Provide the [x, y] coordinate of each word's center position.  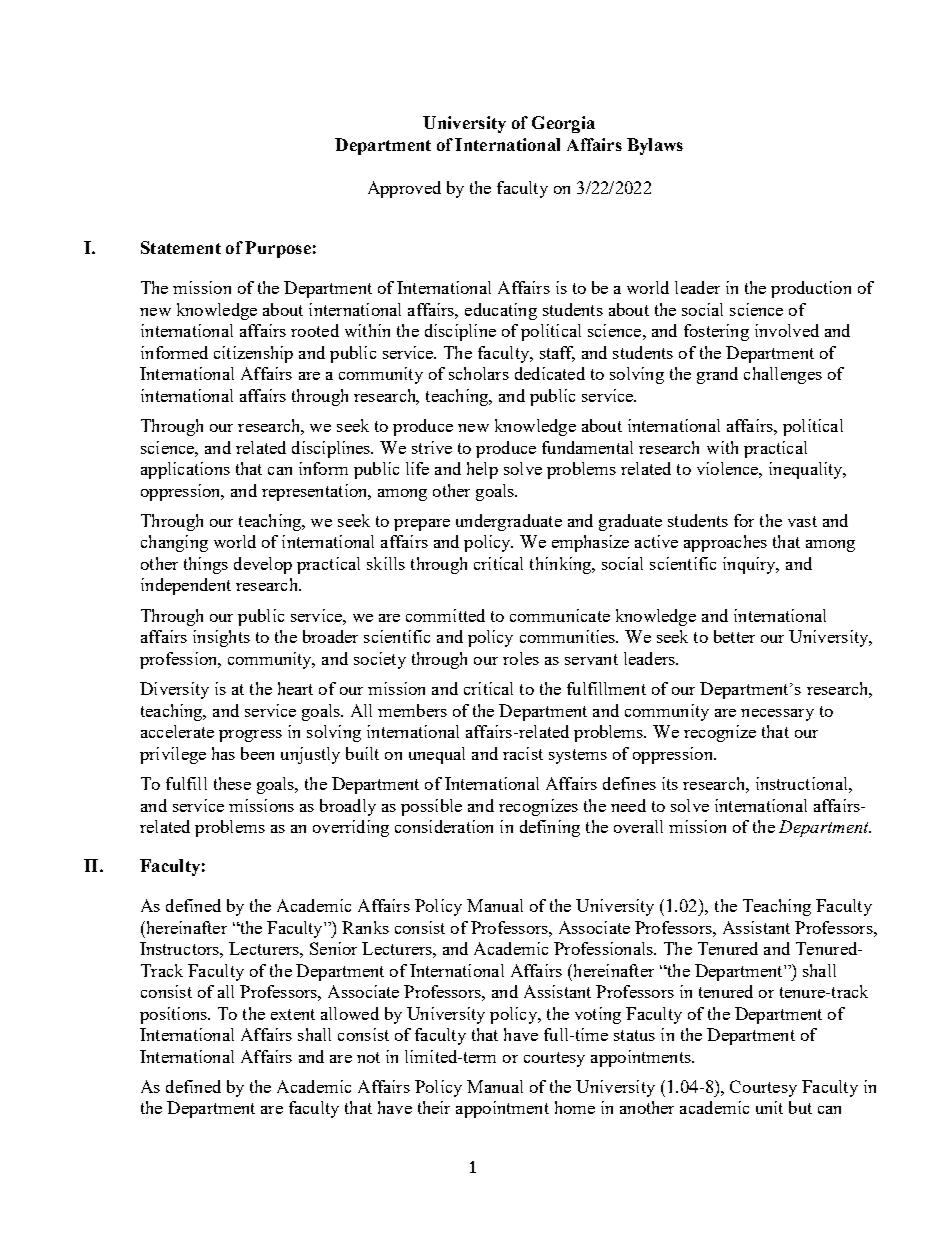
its [670, 783]
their [434, 1107]
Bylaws [655, 146]
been [257, 753]
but [800, 1107]
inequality [807, 470]
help [482, 470]
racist [523, 753]
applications [185, 470]
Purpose [278, 249]
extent [293, 1014]
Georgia [563, 124]
